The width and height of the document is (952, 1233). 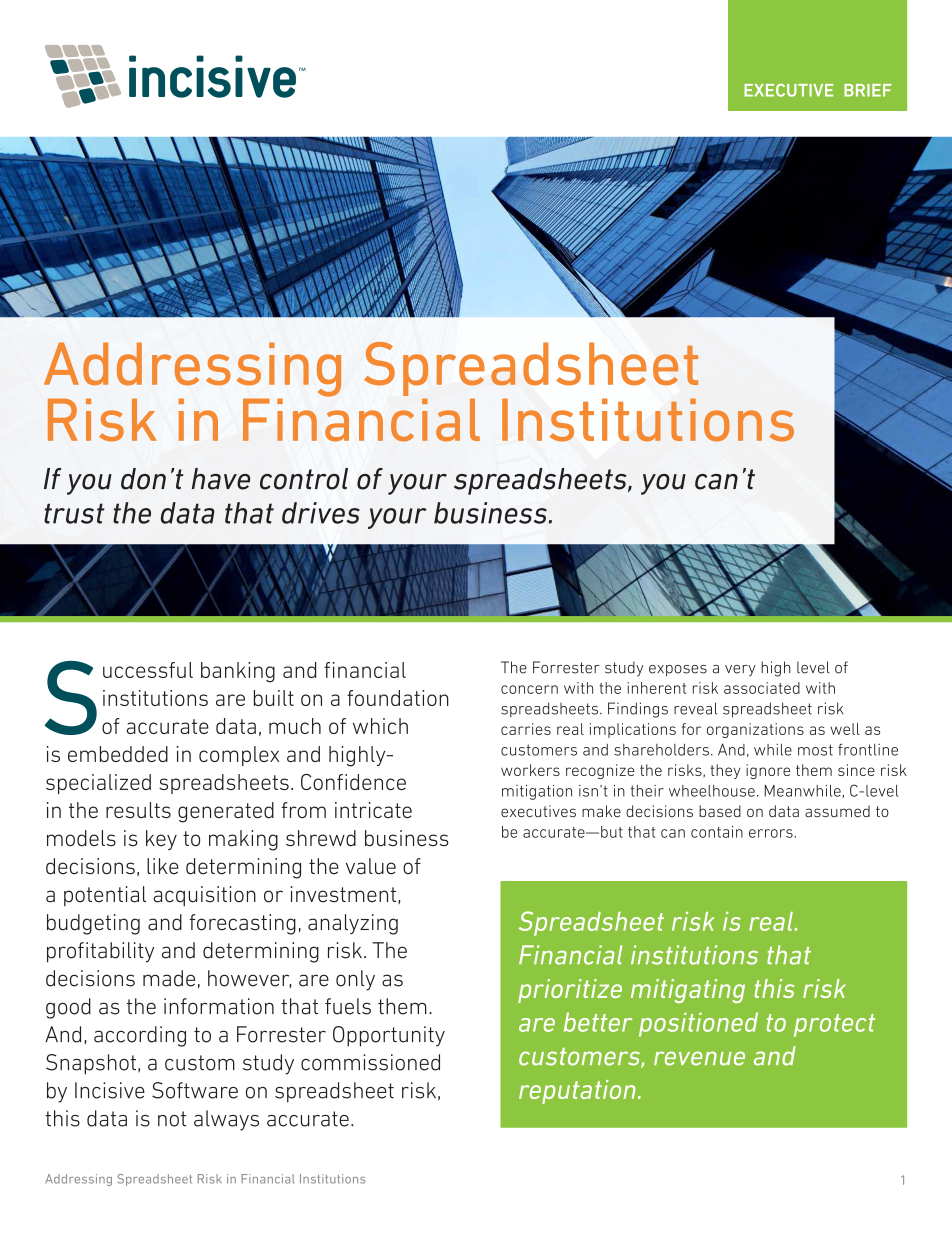 What do you see at coordinates (221, 479) in the document?
I see `have` at bounding box center [221, 479].
